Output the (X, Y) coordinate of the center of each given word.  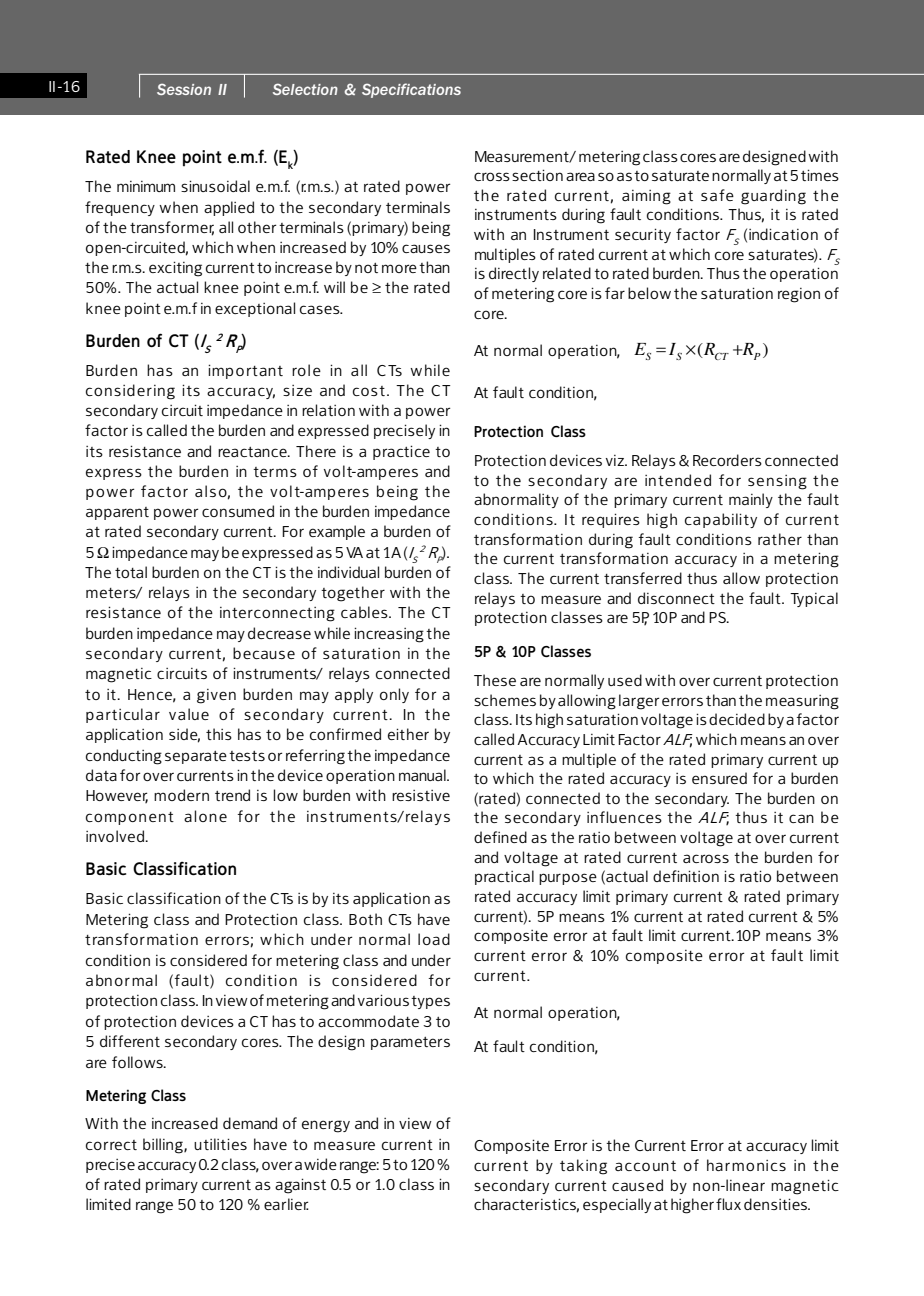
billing (164, 1146)
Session (184, 89)
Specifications (411, 90)
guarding (773, 197)
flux (728, 1204)
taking (583, 1167)
